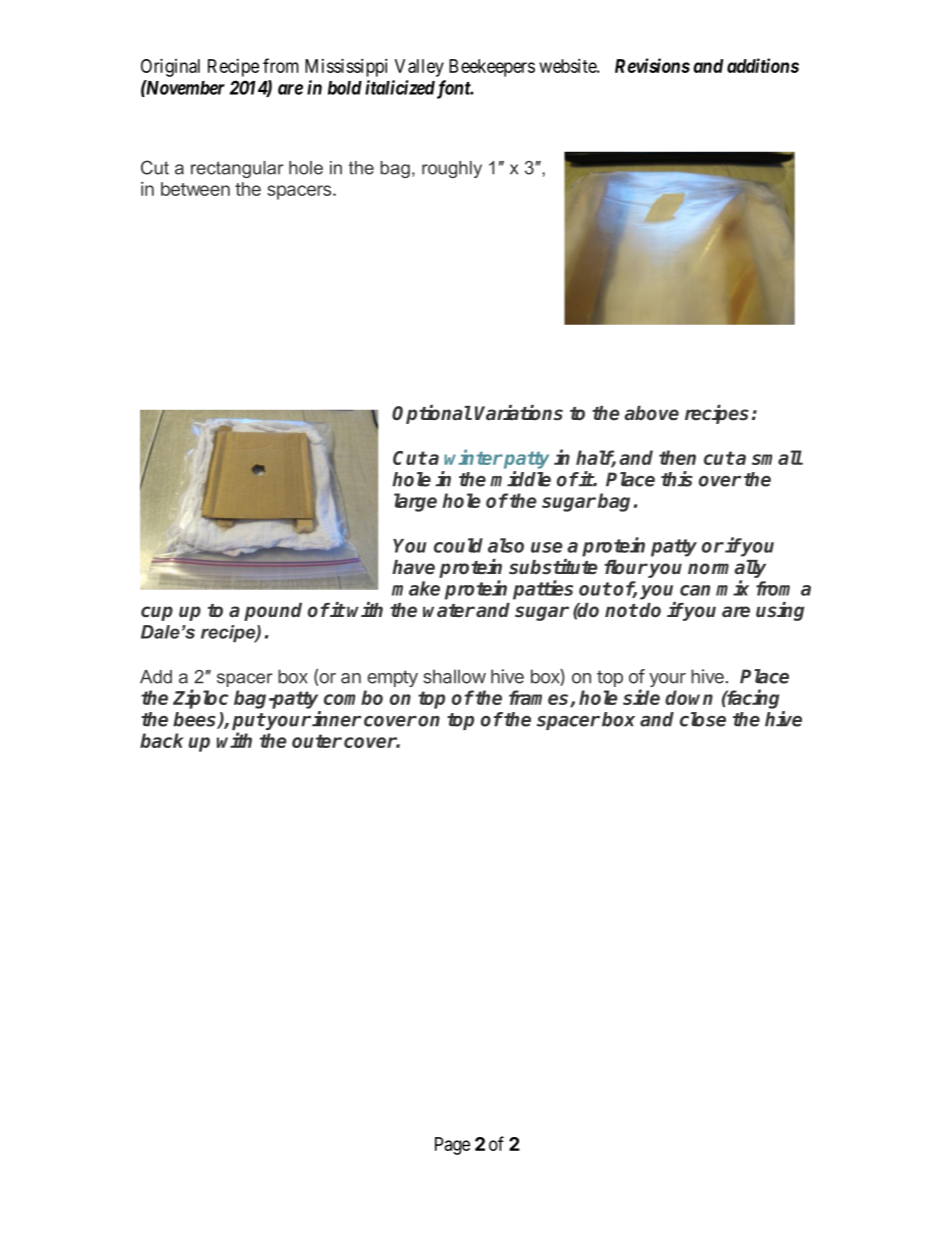 This document has width=952, height=1233. What do you see at coordinates (449, 611) in the document?
I see `water` at bounding box center [449, 611].
